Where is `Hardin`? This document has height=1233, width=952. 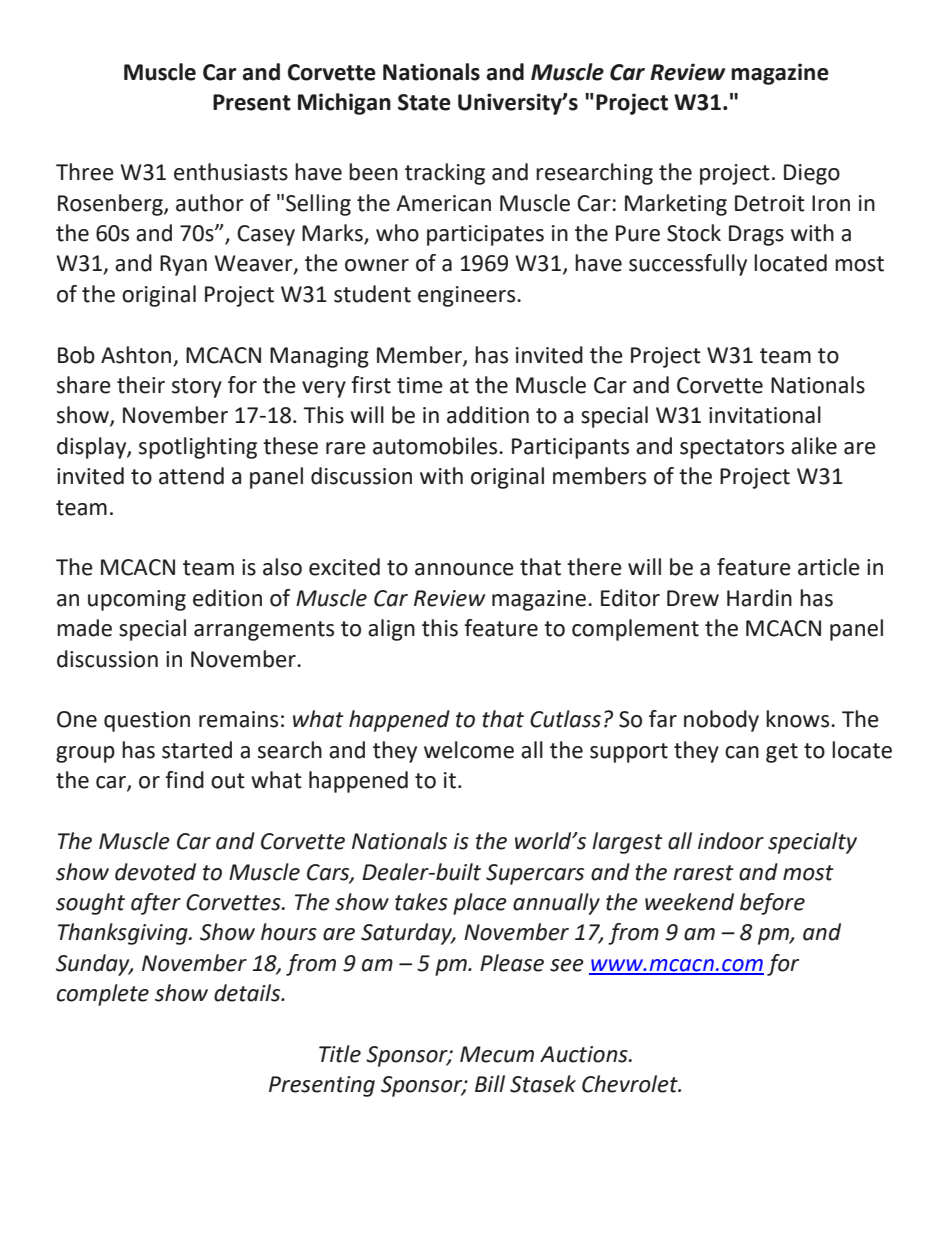
Hardin is located at coordinates (759, 598).
